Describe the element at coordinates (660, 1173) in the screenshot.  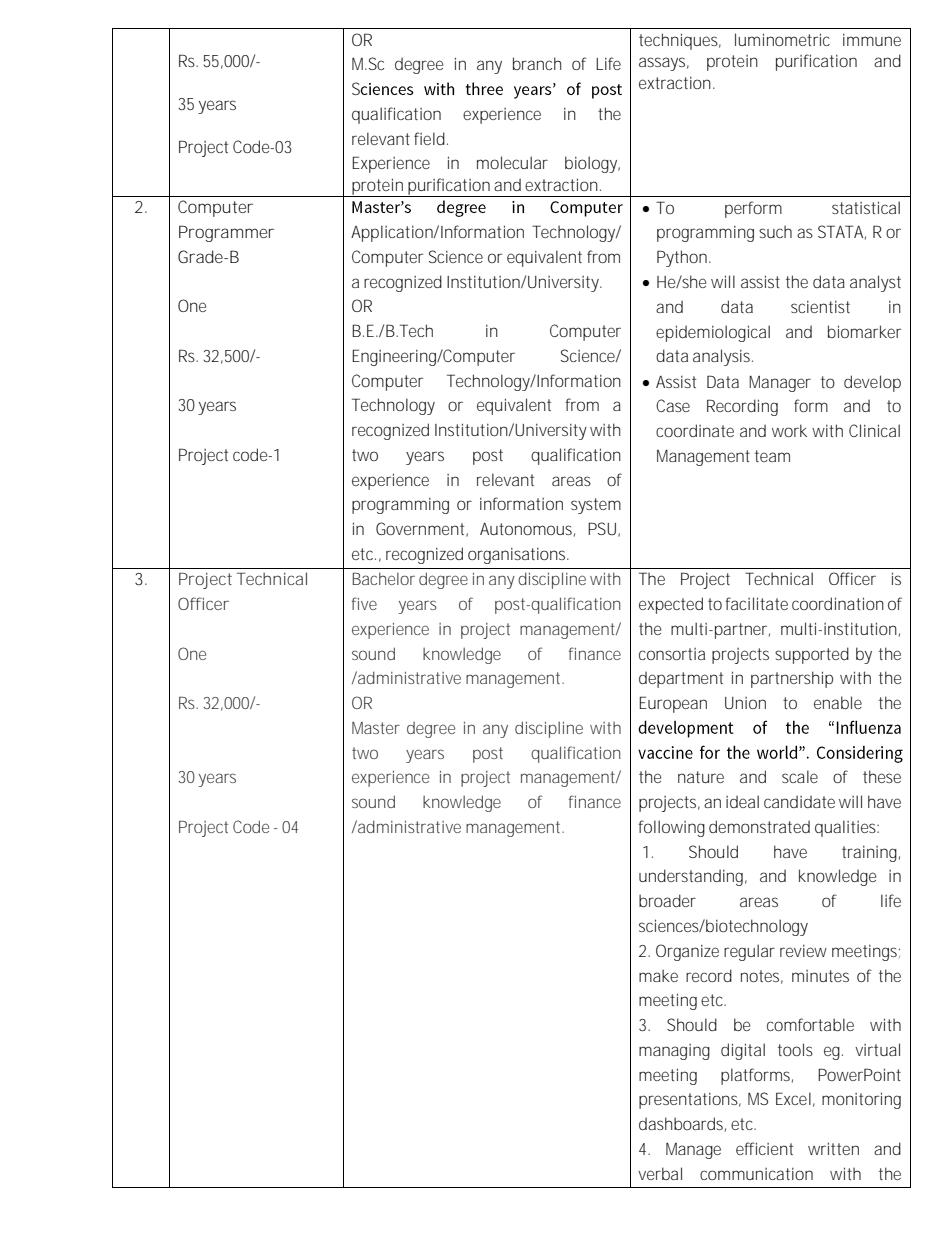
I see `verbal` at that location.
